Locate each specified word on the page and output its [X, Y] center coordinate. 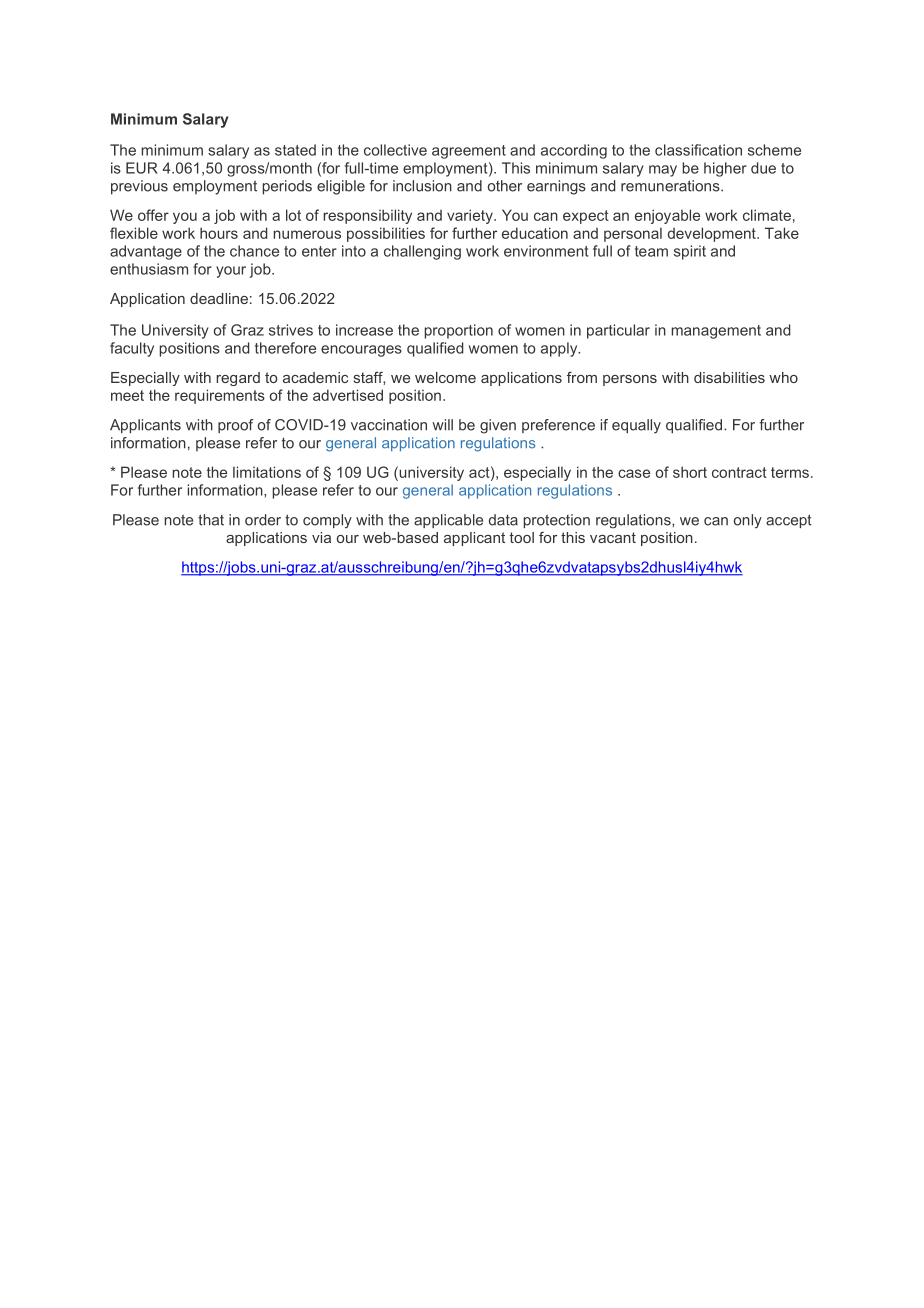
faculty [132, 349]
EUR [142, 168]
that [211, 520]
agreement [469, 152]
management [716, 332]
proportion [459, 331]
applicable [448, 521]
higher [725, 169]
